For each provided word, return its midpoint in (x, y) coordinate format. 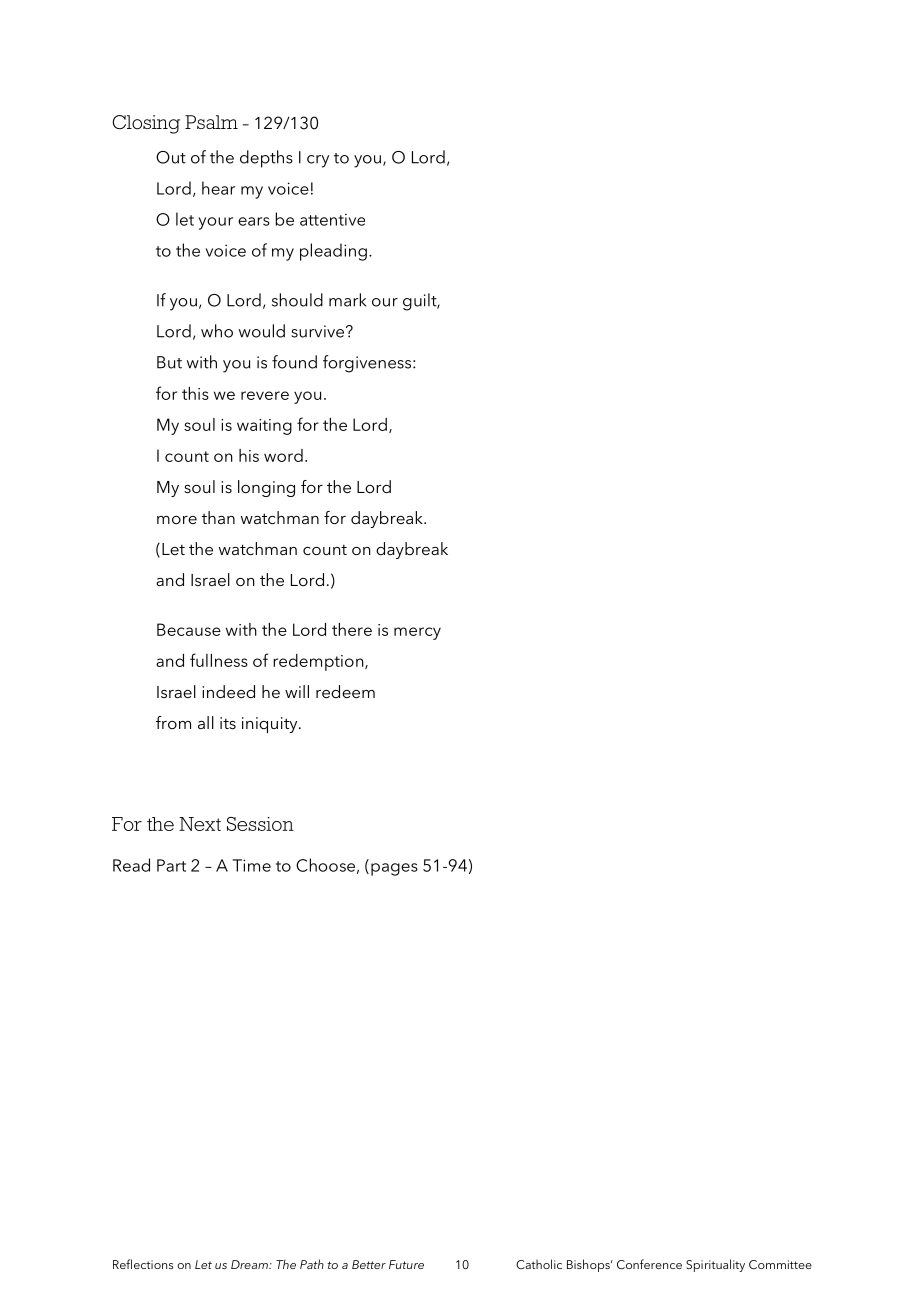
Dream (250, 1264)
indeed (228, 691)
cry (318, 161)
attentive (332, 219)
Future (406, 1264)
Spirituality (715, 1265)
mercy (417, 633)
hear (218, 188)
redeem (345, 691)
